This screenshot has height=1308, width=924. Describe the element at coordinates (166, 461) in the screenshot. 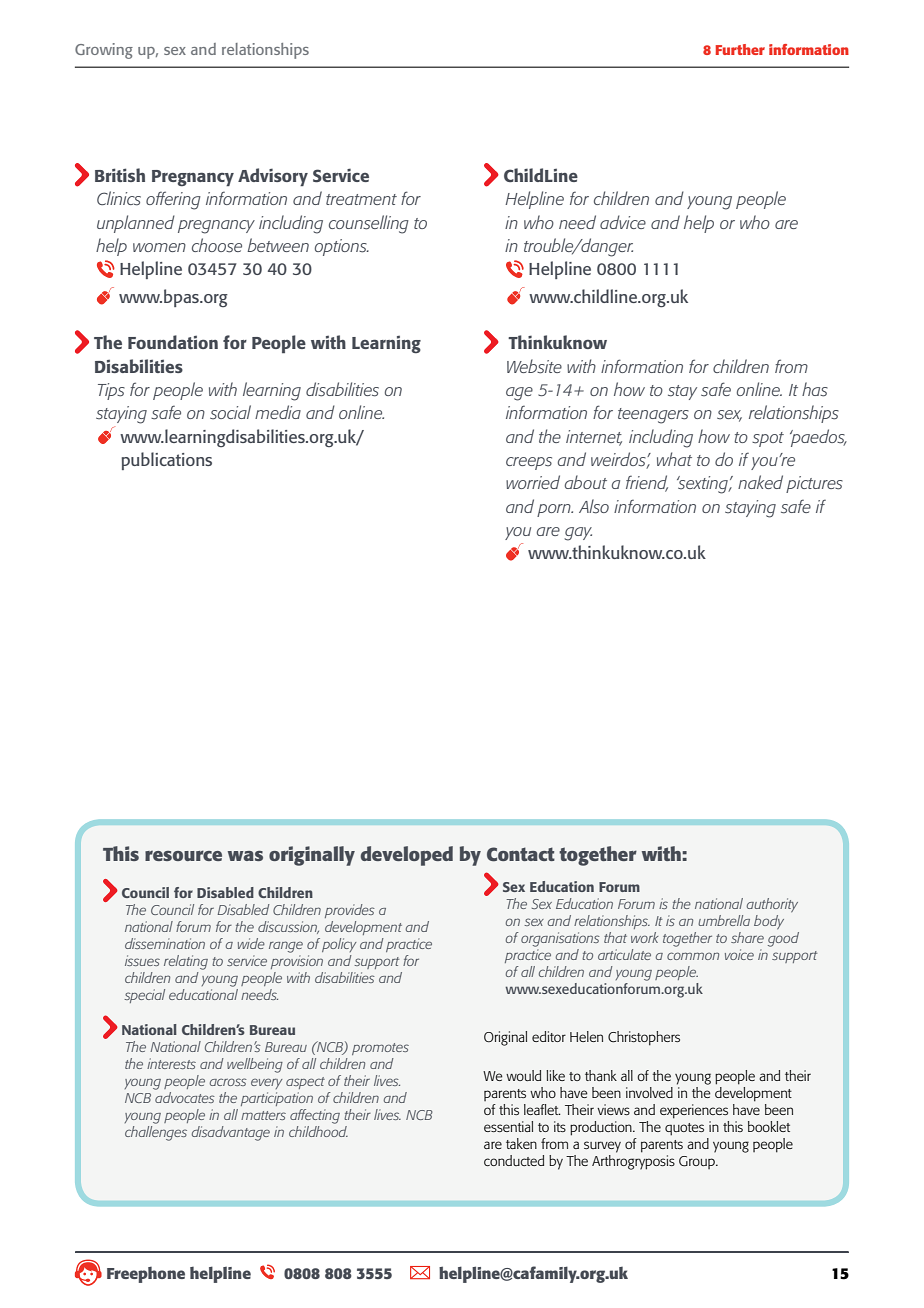

I see `publications` at that location.
